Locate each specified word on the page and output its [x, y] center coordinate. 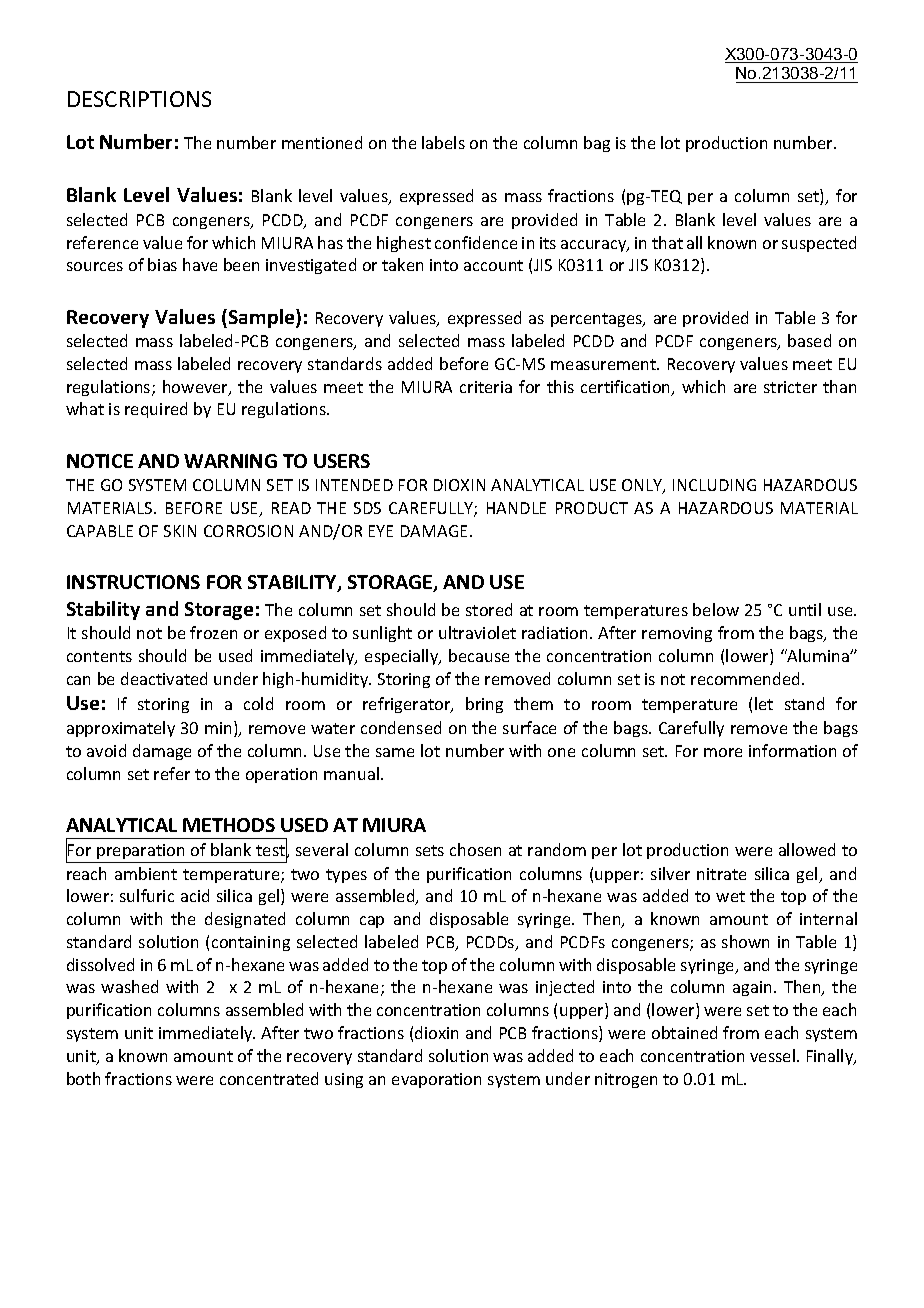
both [83, 1078]
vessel [772, 1055]
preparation [140, 851]
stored [489, 609]
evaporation [436, 1080]
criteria [486, 387]
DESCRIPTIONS [139, 99]
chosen [475, 849]
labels [443, 142]
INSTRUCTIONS [133, 582]
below [716, 609]
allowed [807, 849]
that [667, 242]
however [196, 388]
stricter [790, 387]
